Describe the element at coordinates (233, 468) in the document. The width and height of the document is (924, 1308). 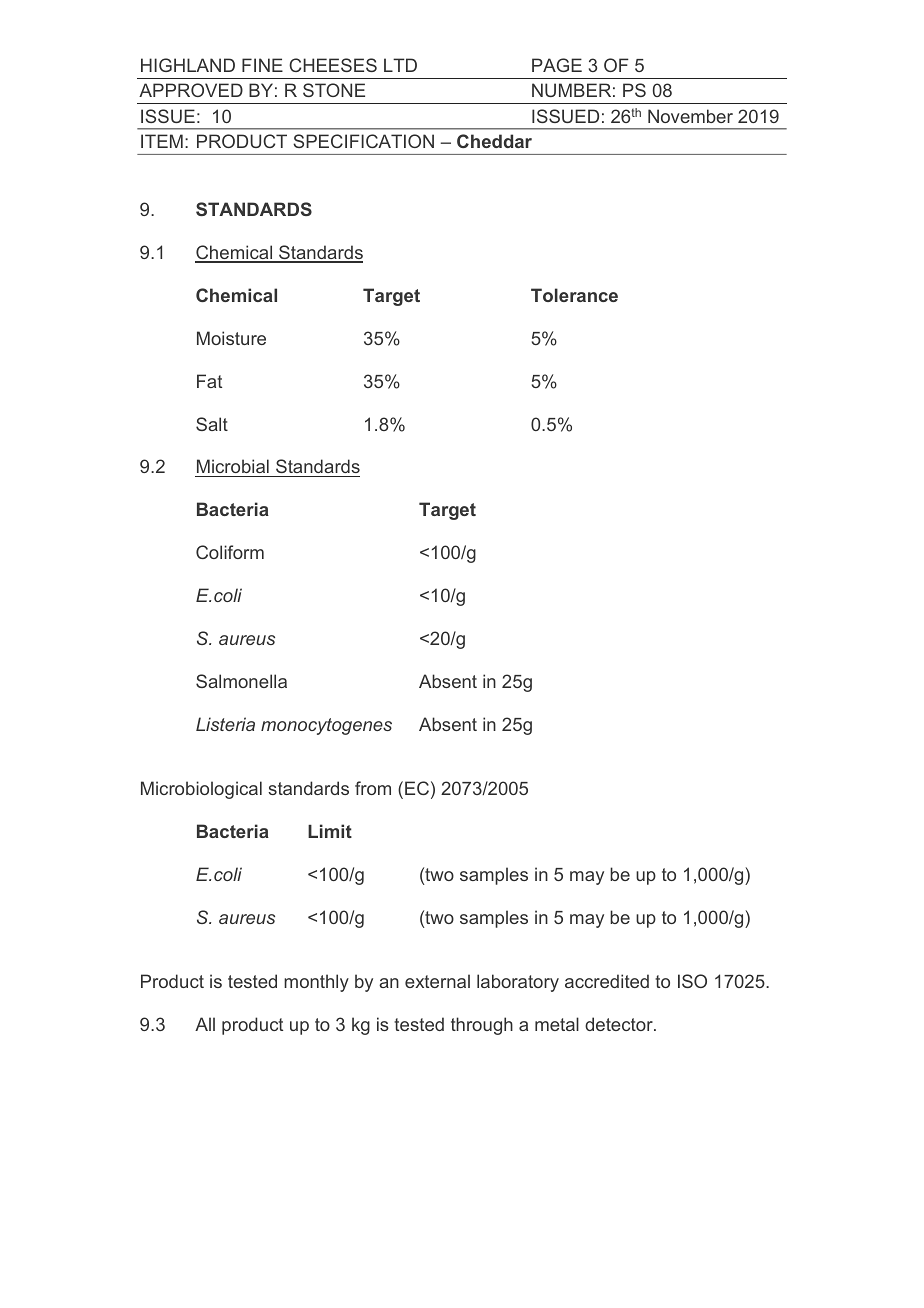
I see `Microbial` at that location.
